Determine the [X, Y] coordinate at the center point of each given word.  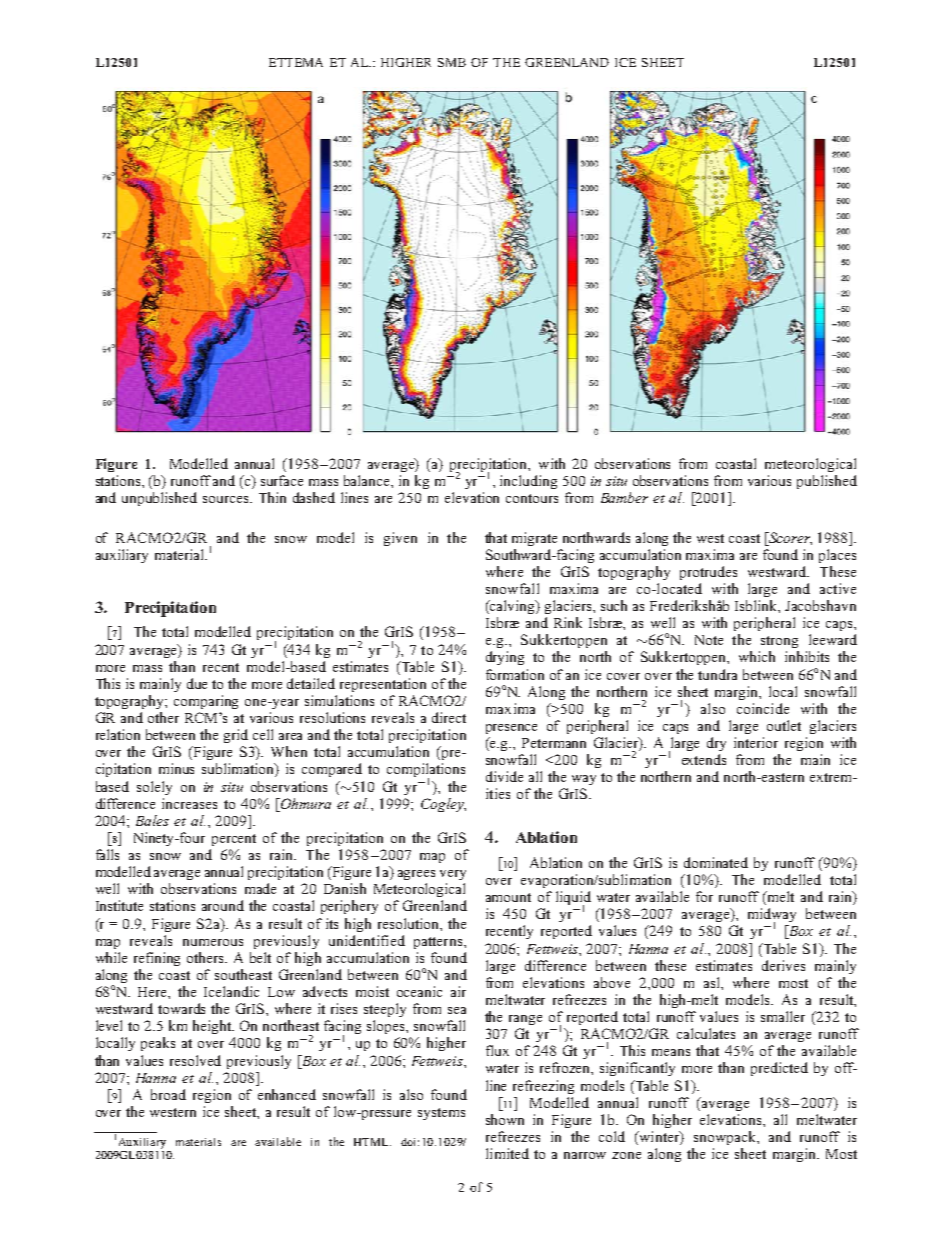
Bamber [624, 497]
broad [168, 1094]
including [528, 482]
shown [505, 1119]
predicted [779, 1069]
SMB [452, 62]
